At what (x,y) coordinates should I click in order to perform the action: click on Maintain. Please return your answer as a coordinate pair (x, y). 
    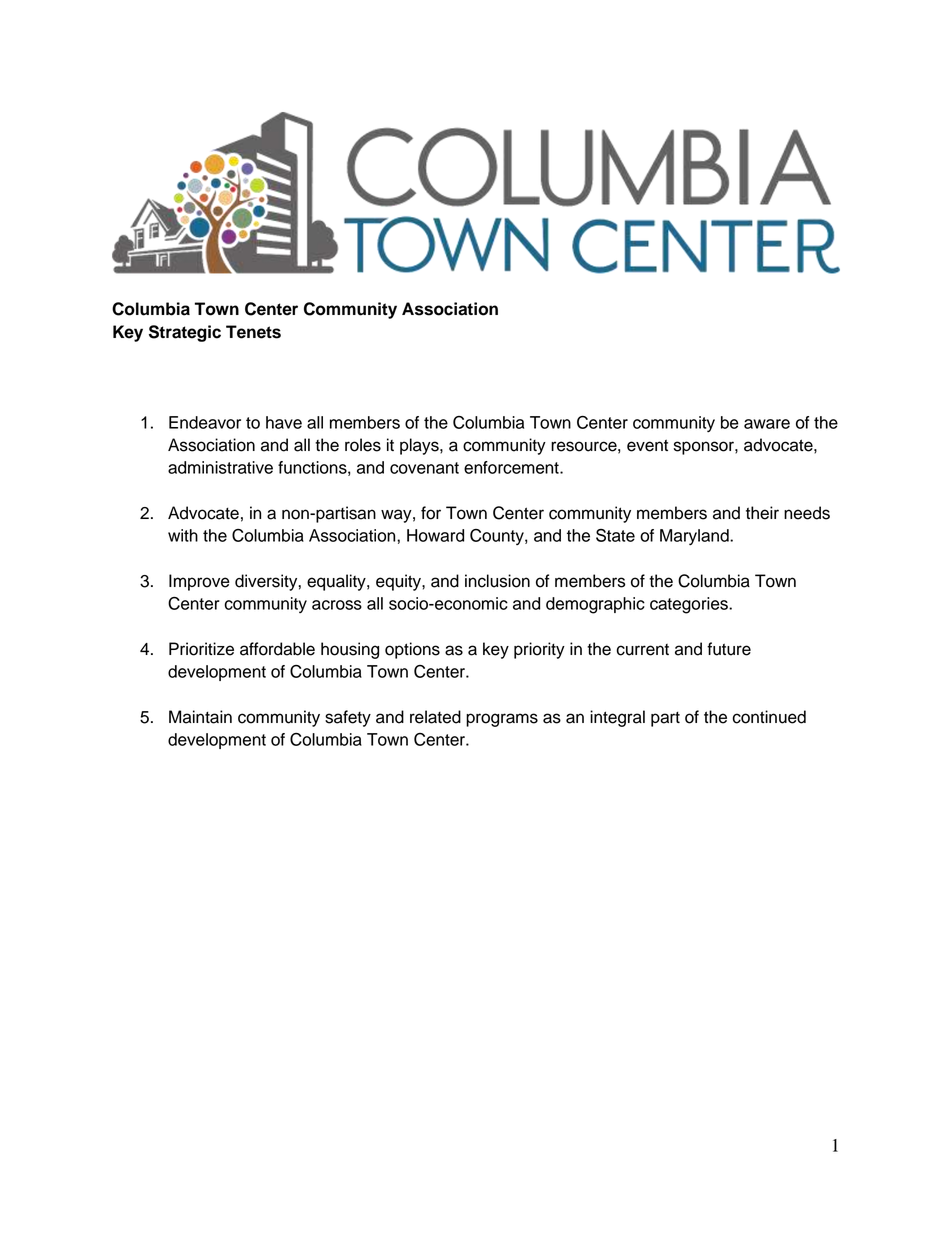
    Looking at the image, I should click on (200, 717).
